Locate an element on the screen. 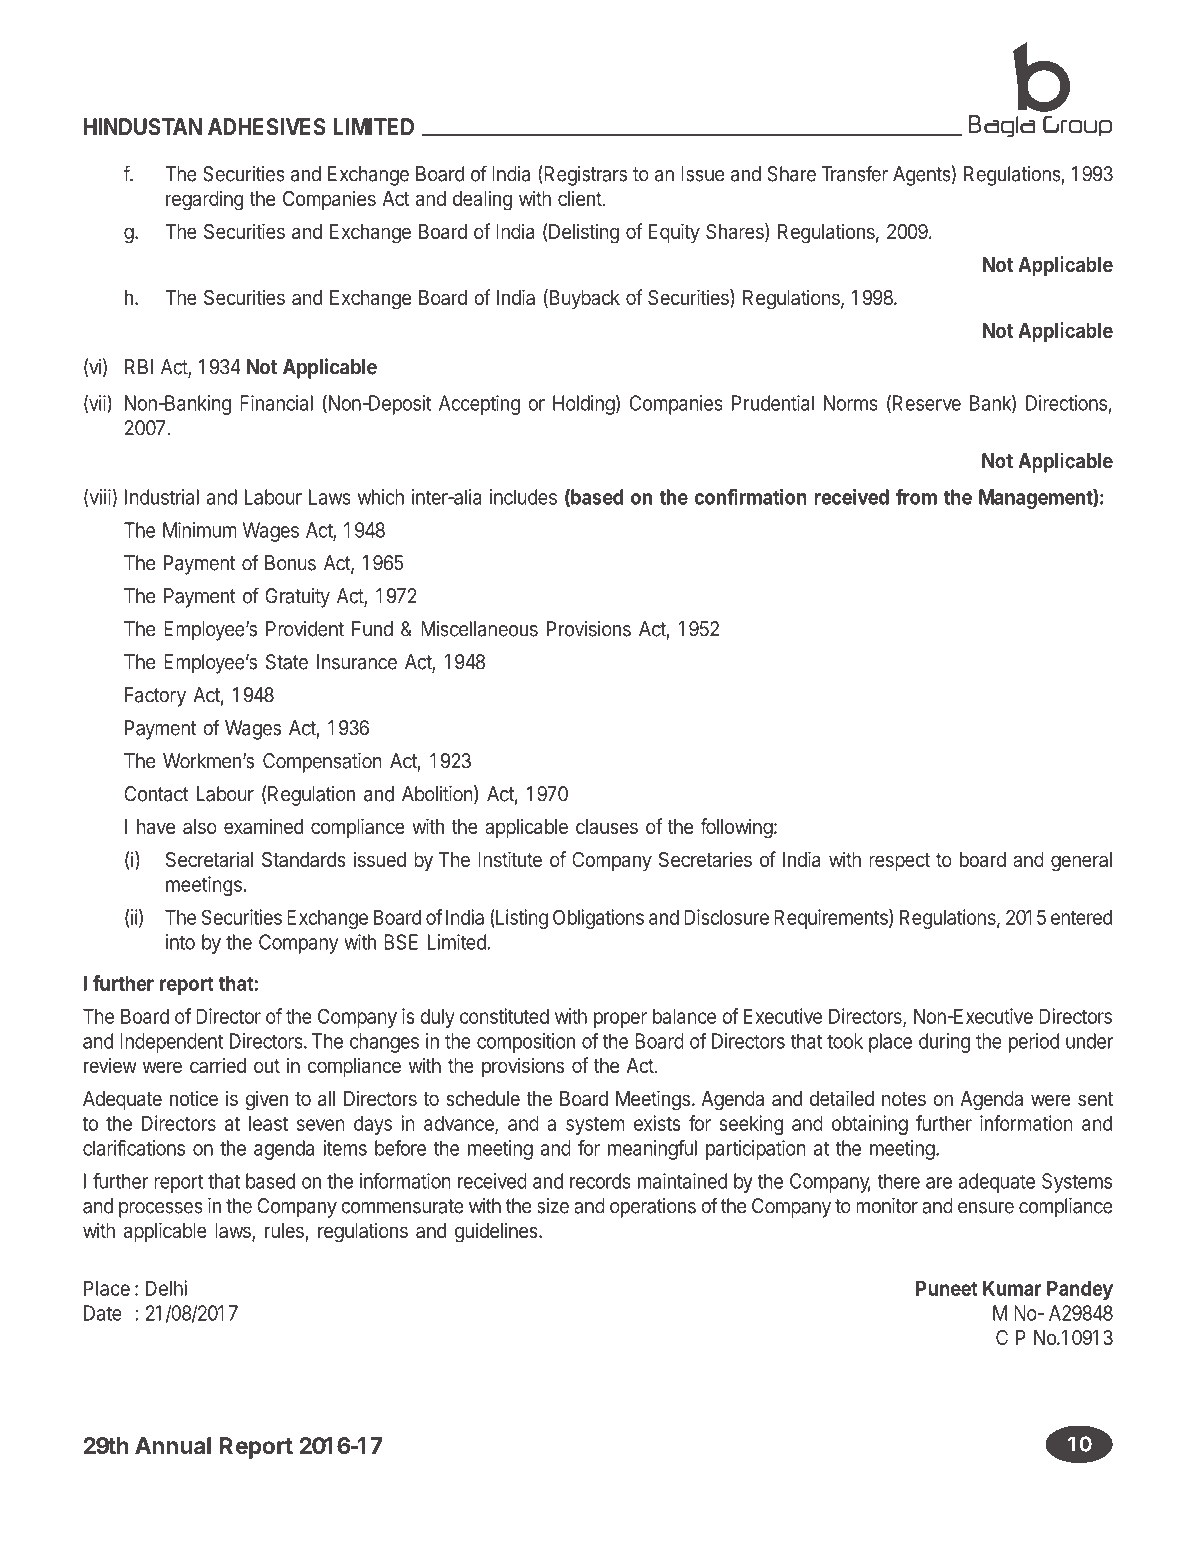  Registrars is located at coordinates (584, 175).
